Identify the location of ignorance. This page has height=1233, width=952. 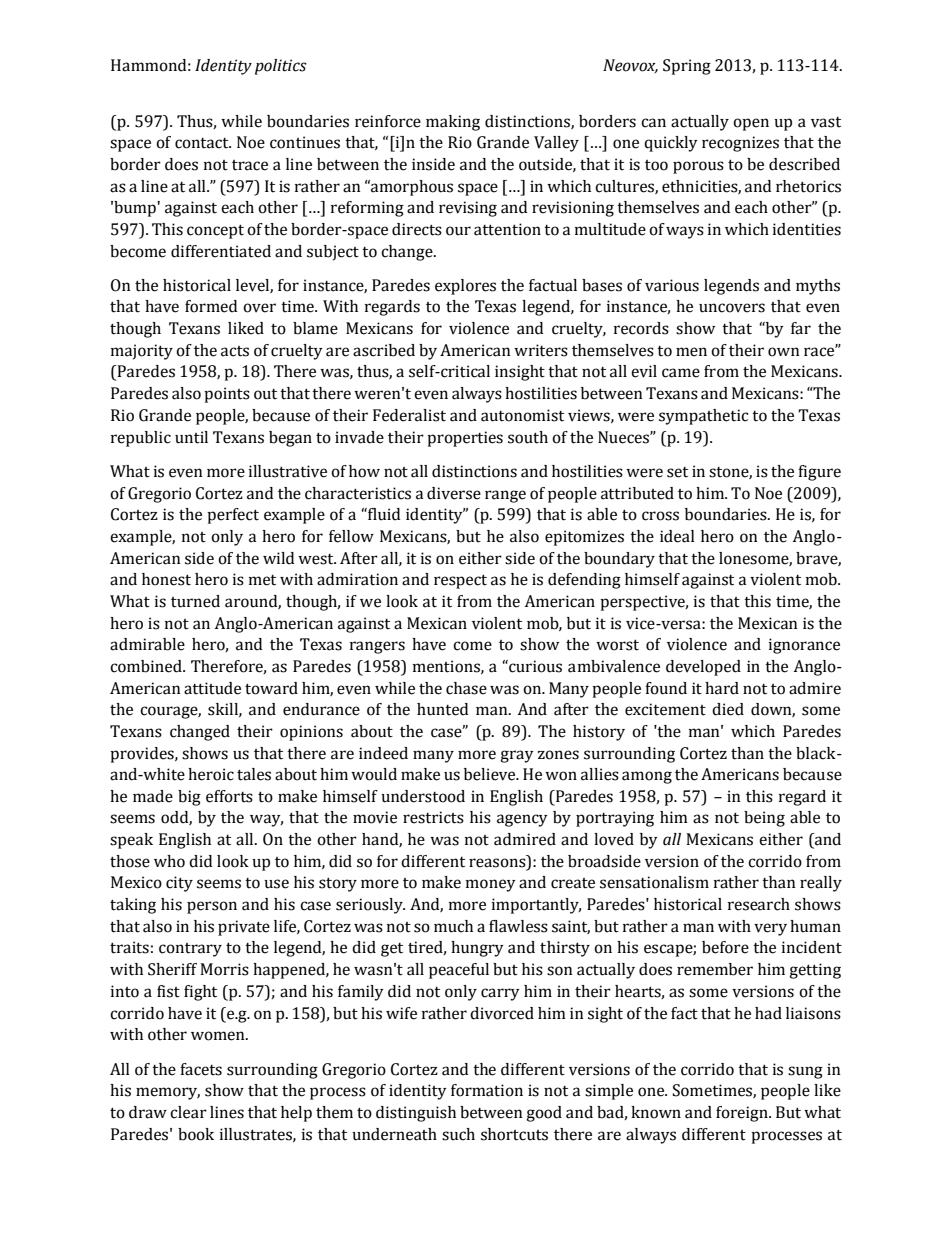
(804, 646).
